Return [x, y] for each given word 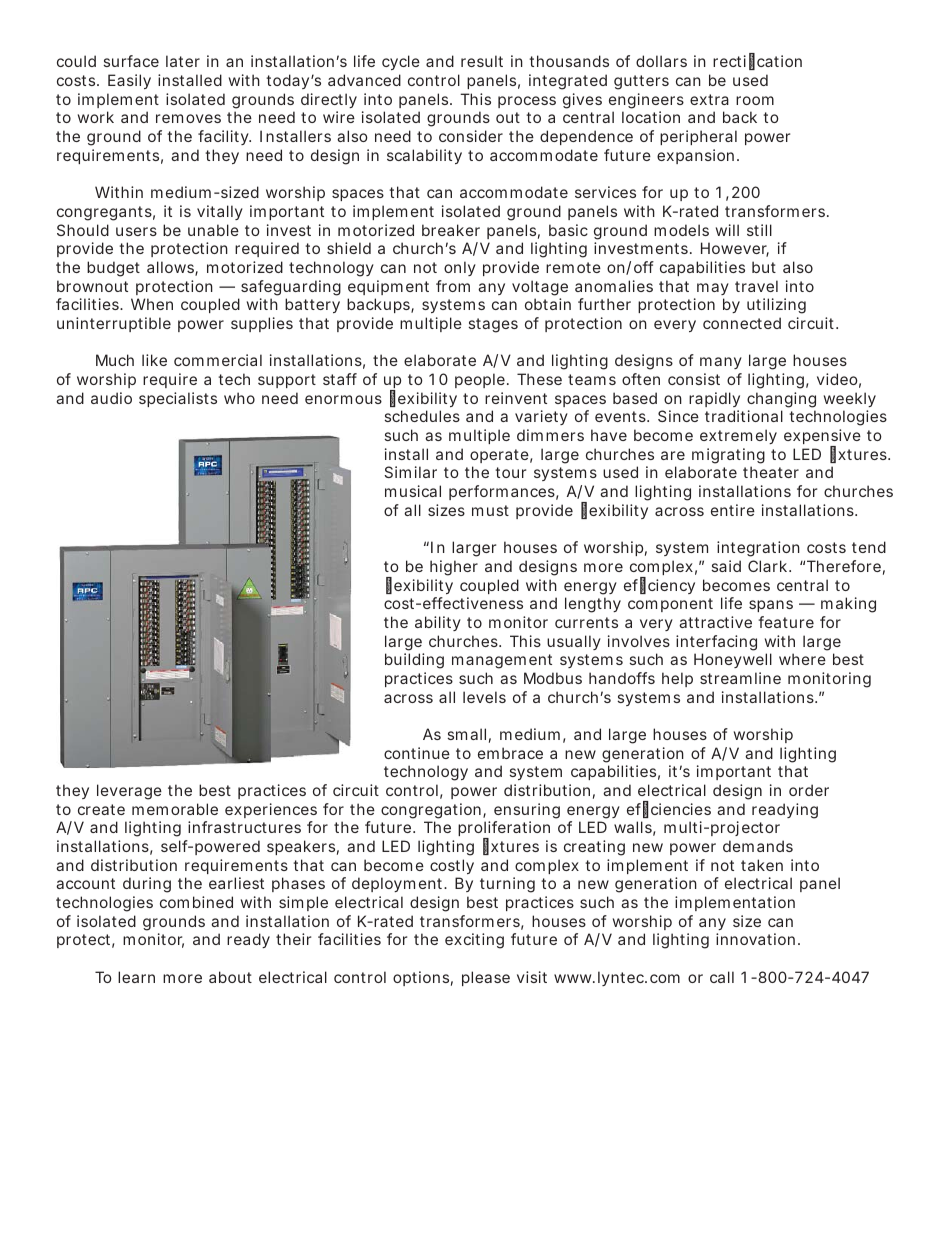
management [502, 661]
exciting [474, 941]
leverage [129, 792]
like [154, 360]
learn [136, 977]
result [482, 61]
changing [781, 400]
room [755, 100]
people [481, 380]
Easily [129, 81]
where [802, 659]
